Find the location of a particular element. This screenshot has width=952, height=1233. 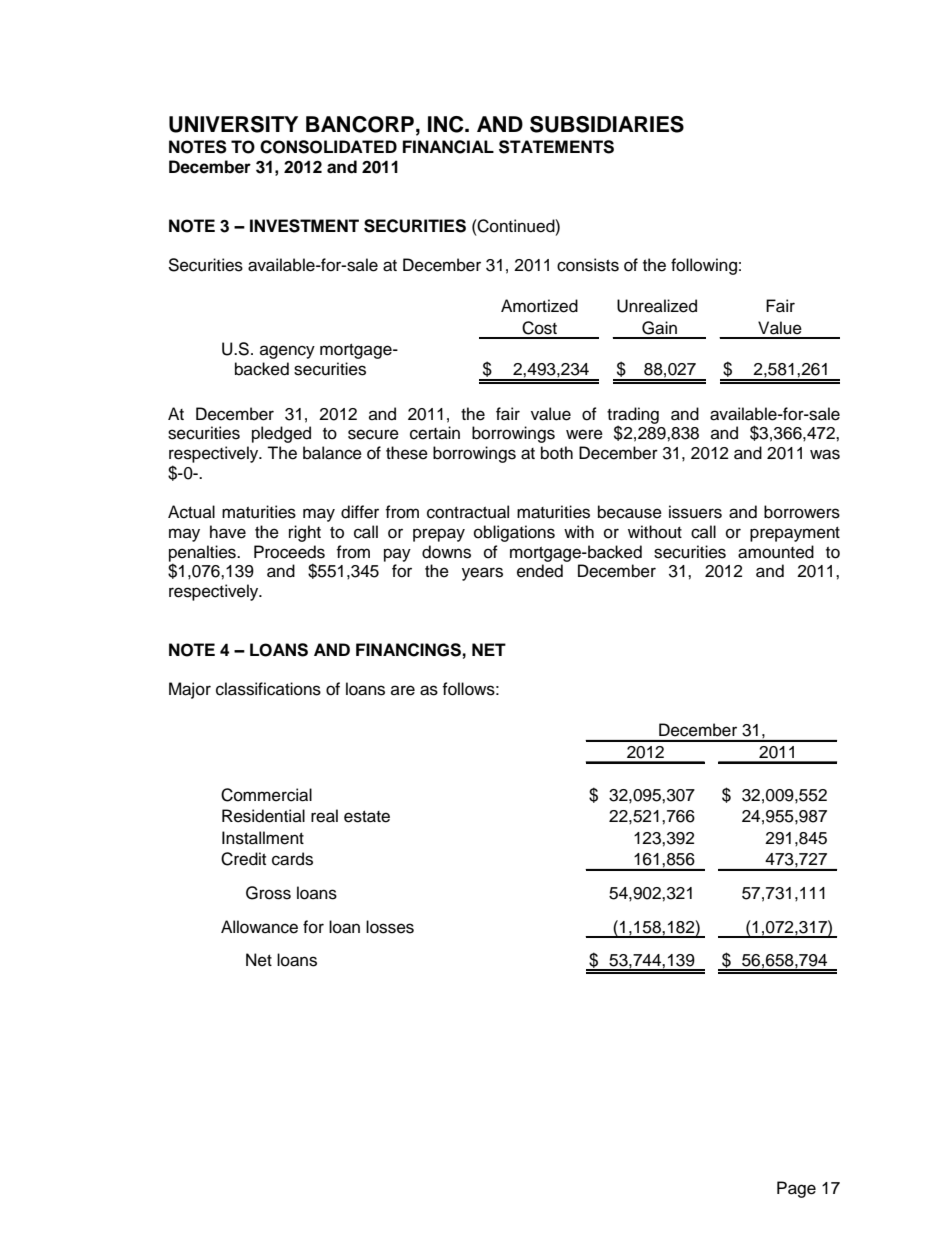

UNIVERSITY is located at coordinates (233, 124).
